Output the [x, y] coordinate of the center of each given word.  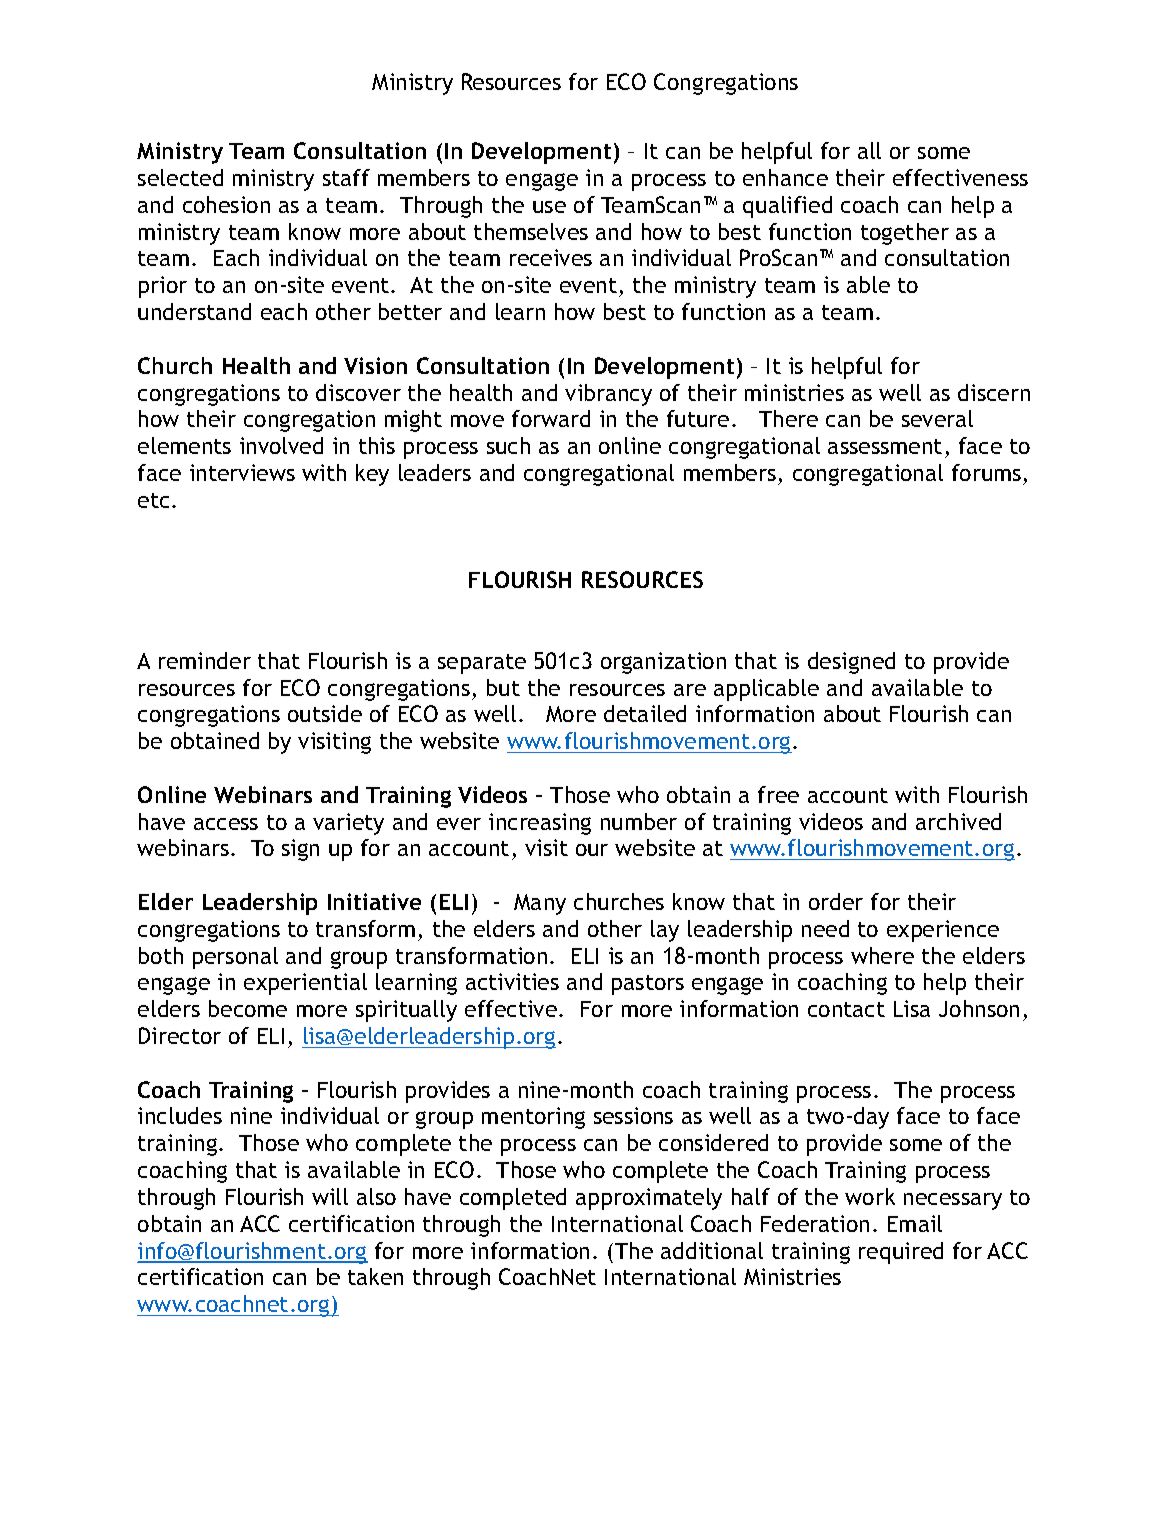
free [778, 794]
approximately [649, 1199]
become [248, 1008]
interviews [242, 472]
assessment [885, 446]
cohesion [226, 204]
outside [325, 713]
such [508, 445]
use [549, 207]
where [882, 955]
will [330, 1196]
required [901, 1253]
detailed [645, 713]
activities [512, 981]
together [905, 234]
